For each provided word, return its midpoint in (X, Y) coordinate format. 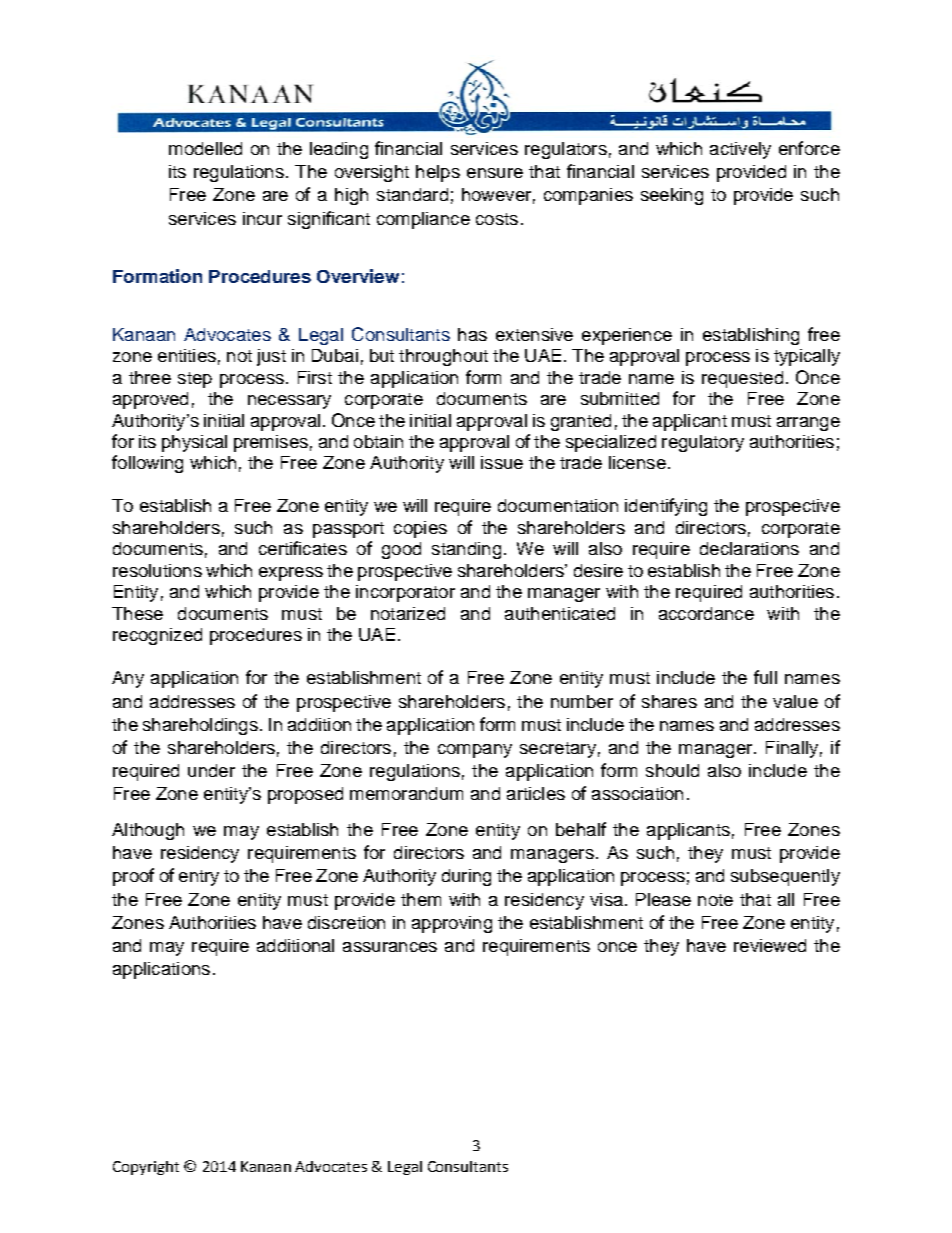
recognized (157, 636)
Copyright (146, 1168)
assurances (390, 947)
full (765, 677)
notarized (408, 613)
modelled (205, 148)
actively (740, 150)
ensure (495, 173)
